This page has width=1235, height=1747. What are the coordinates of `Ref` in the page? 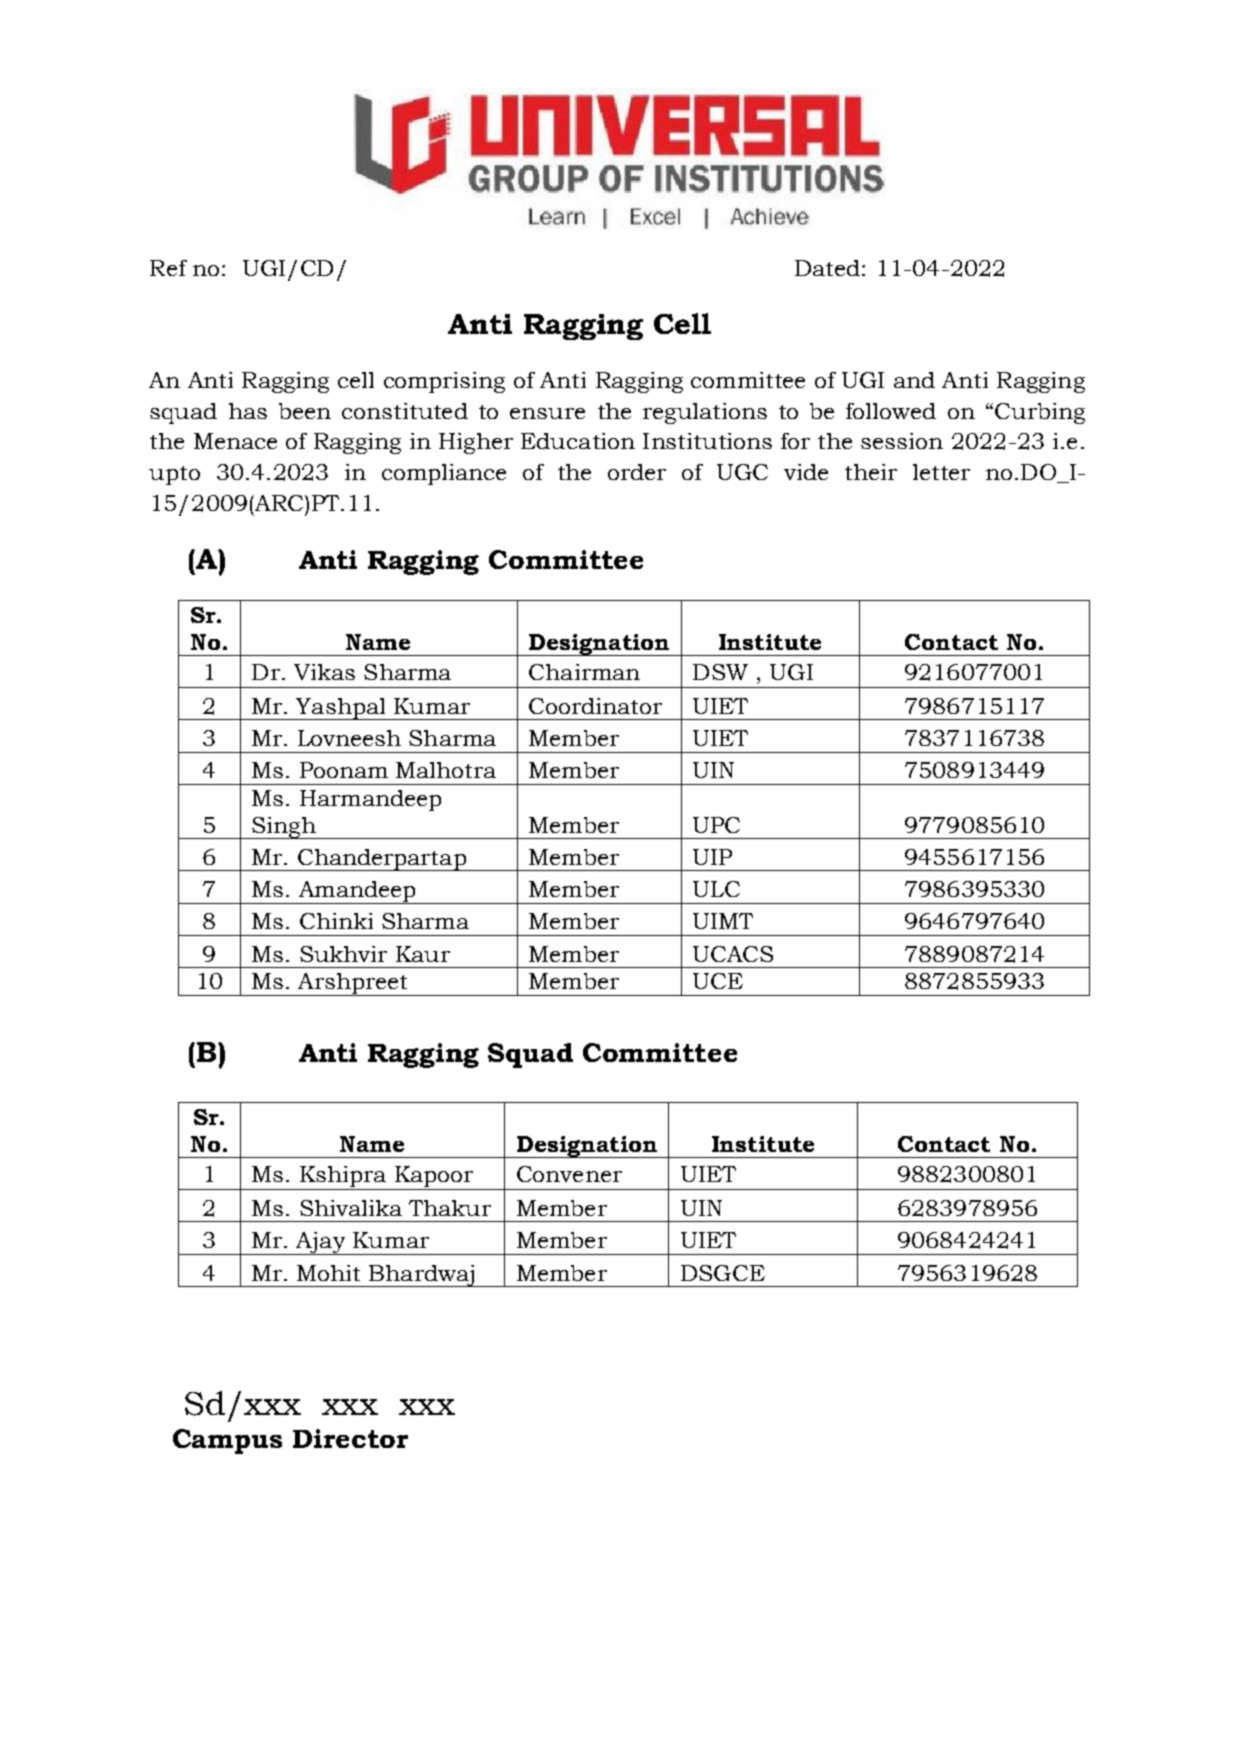 It's located at (168, 268).
